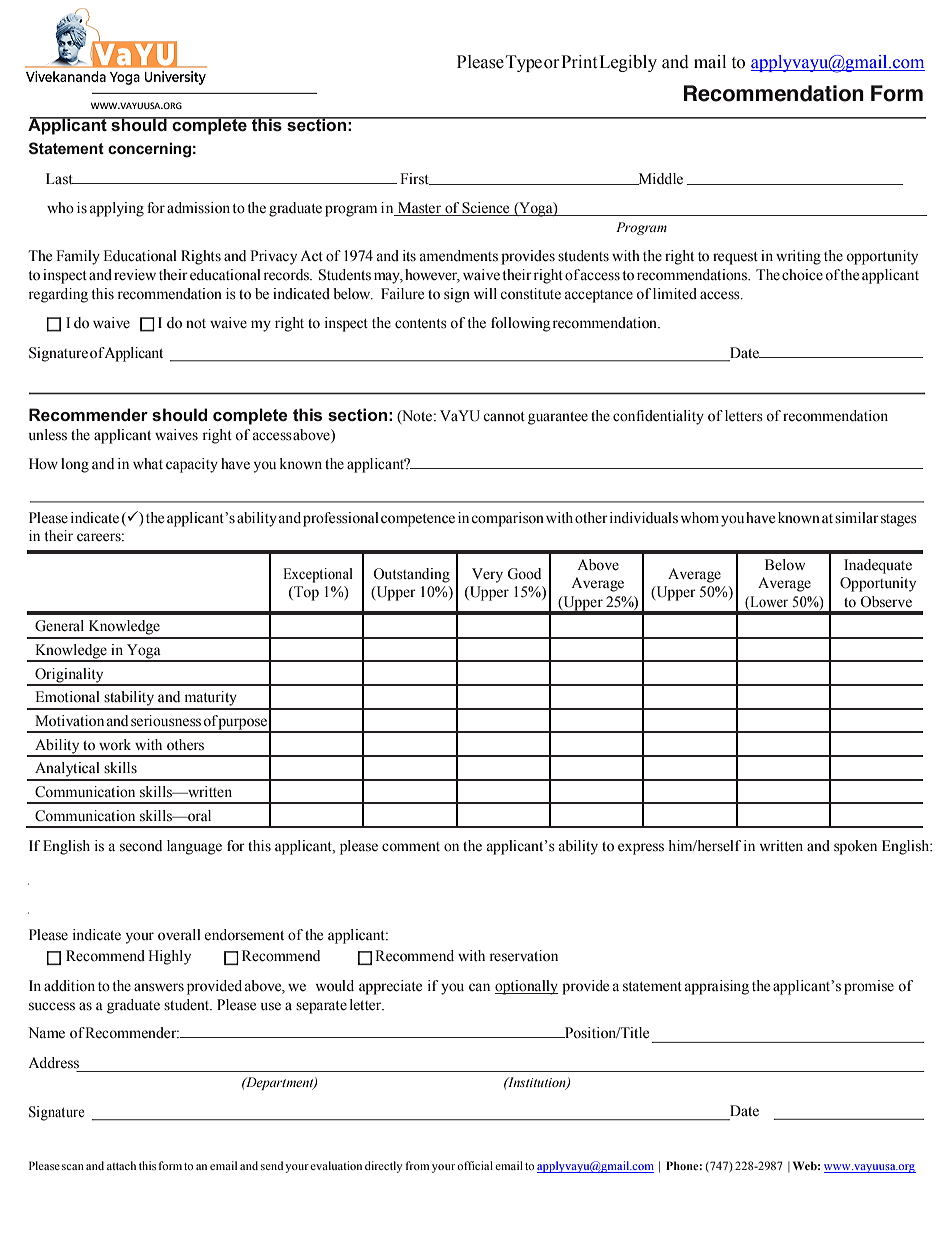  What do you see at coordinates (69, 676) in the screenshot?
I see `Originality` at bounding box center [69, 676].
